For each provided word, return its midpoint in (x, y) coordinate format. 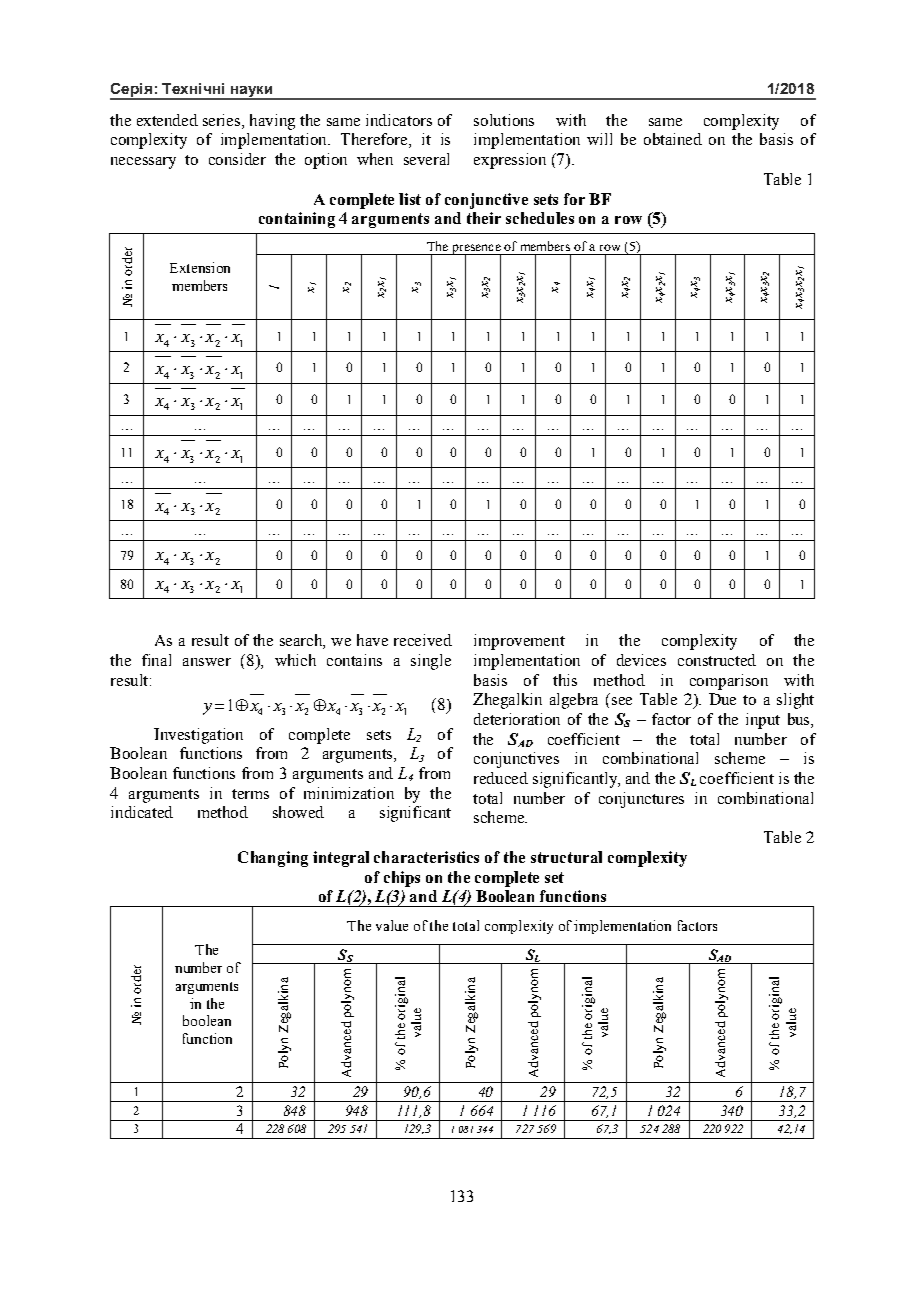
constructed (717, 660)
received (423, 640)
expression (510, 161)
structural (566, 857)
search (302, 641)
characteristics (426, 857)
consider (237, 159)
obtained (673, 139)
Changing (273, 859)
